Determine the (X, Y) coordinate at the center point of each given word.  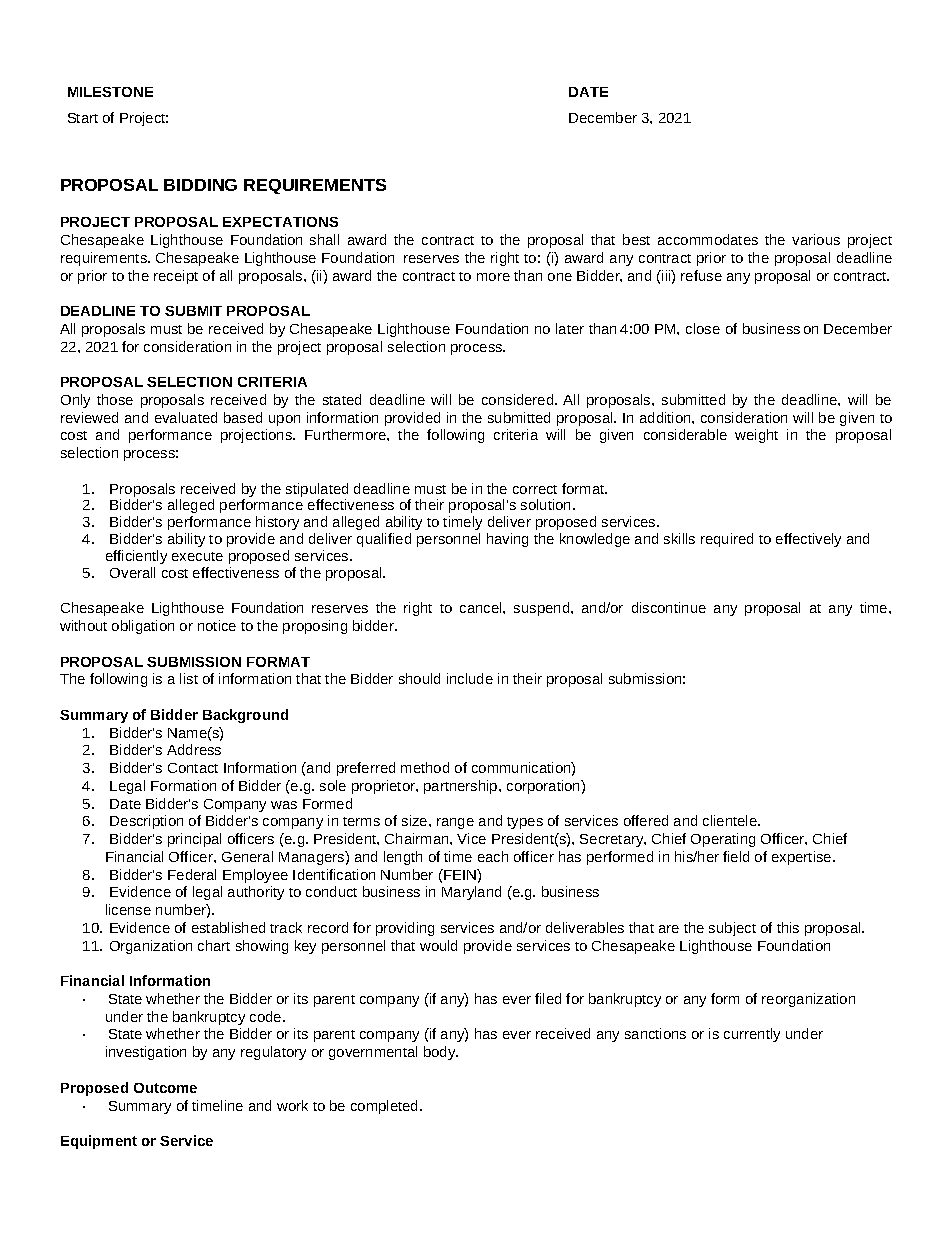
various (816, 239)
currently (752, 1035)
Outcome (165, 1088)
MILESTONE (110, 92)
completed (384, 1107)
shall (324, 239)
